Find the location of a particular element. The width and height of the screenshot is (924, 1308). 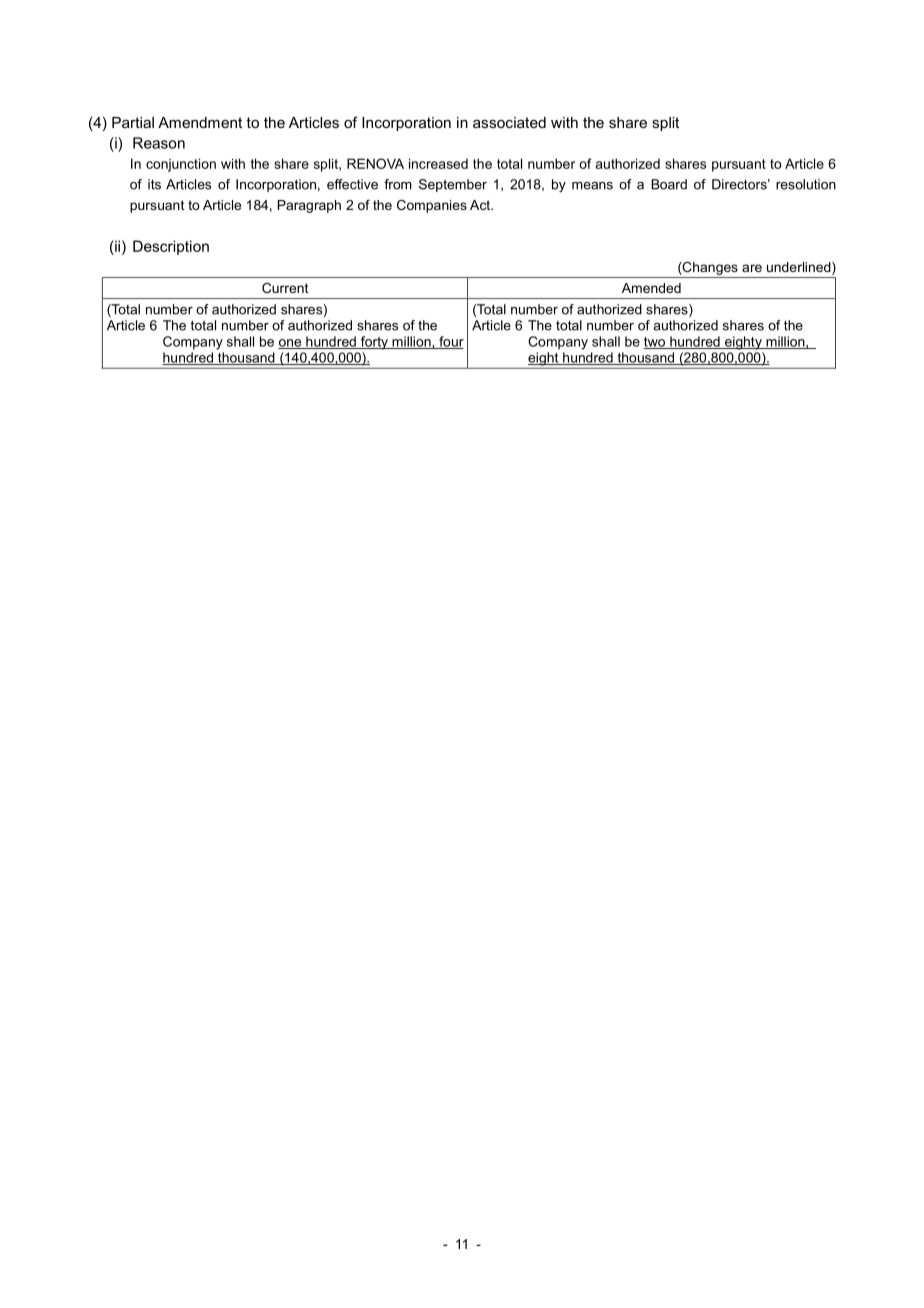

Amended is located at coordinates (651, 288).
